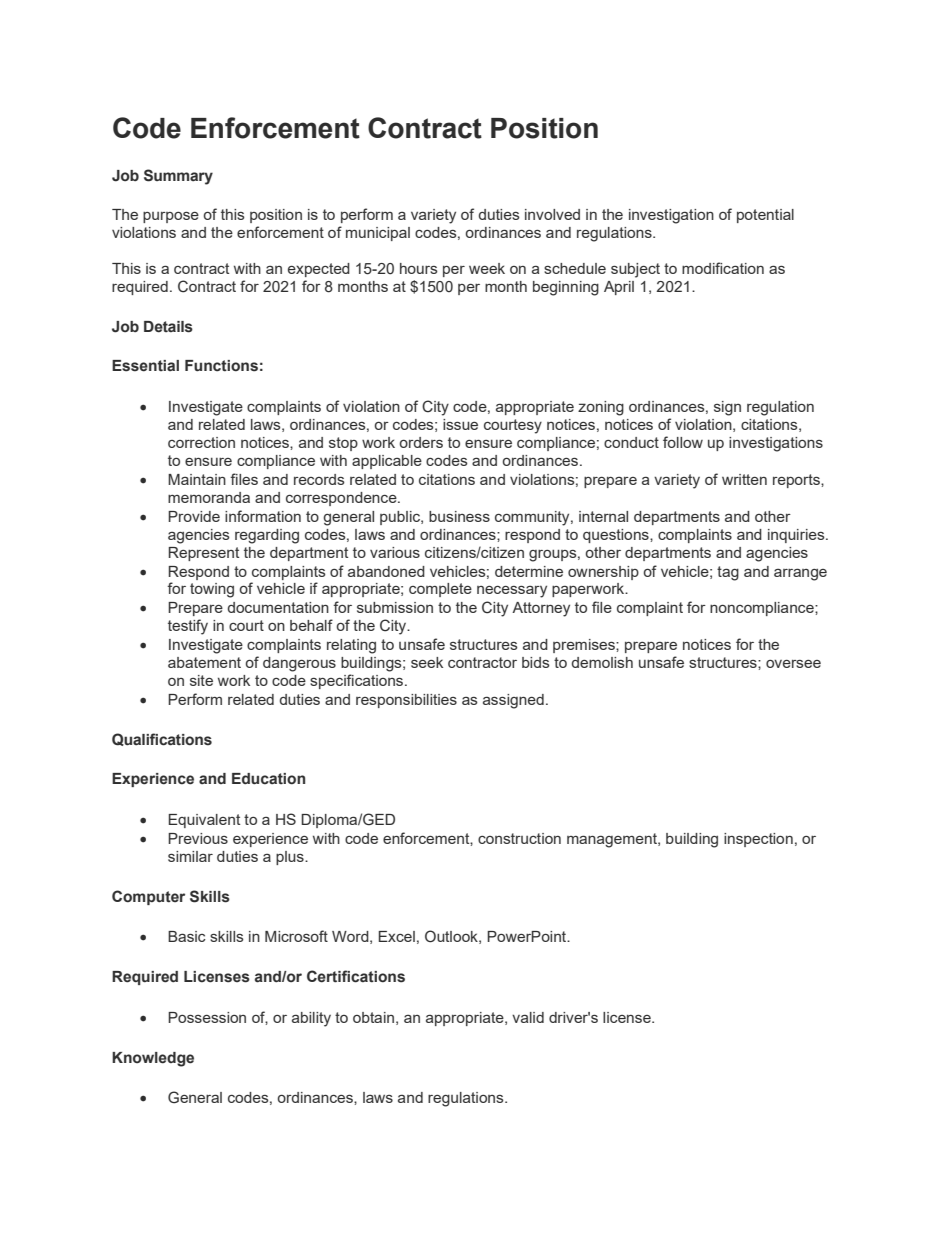  Describe the element at coordinates (201, 680) in the screenshot. I see `site` at that location.
